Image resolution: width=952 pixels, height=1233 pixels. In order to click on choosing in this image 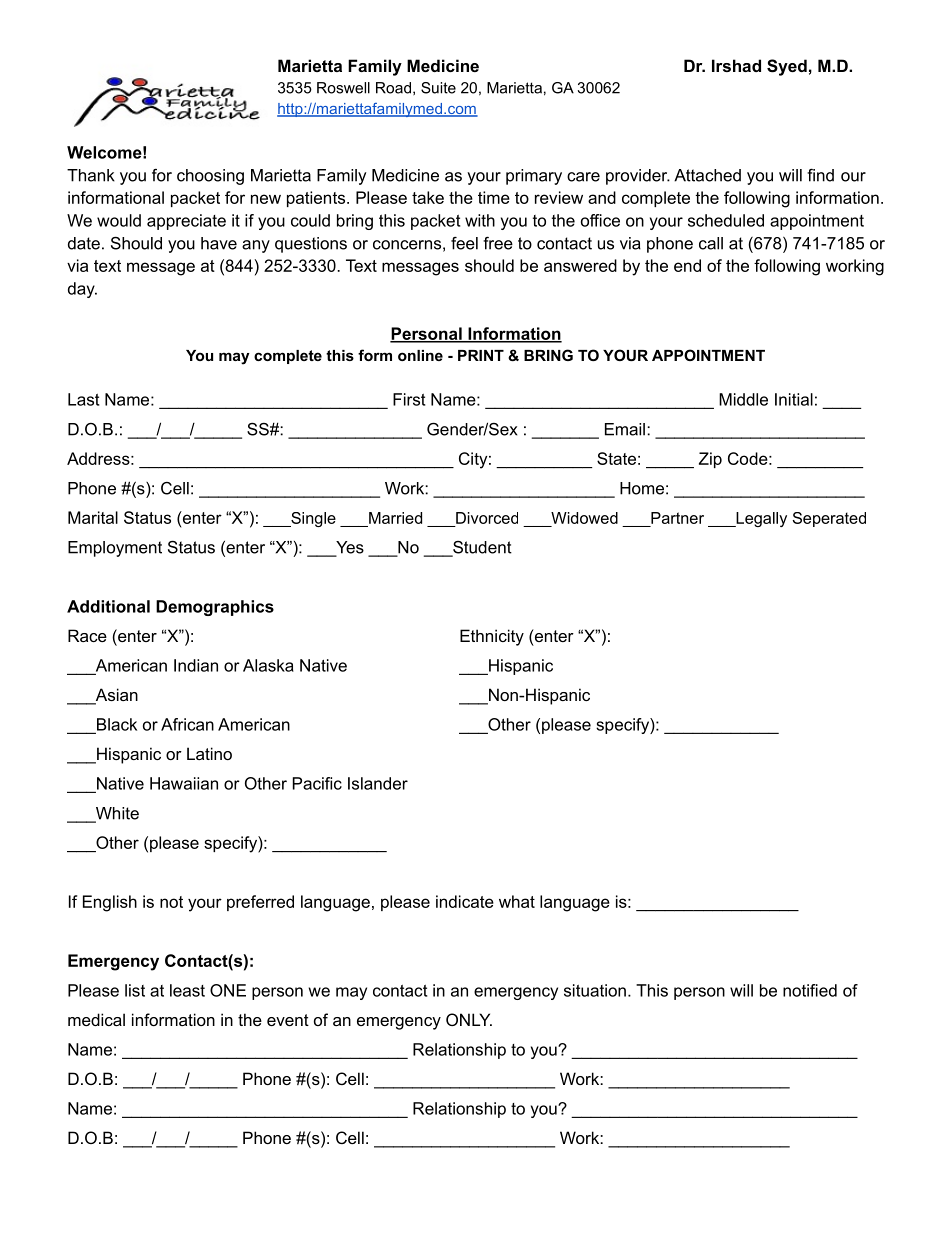, I will do `click(210, 177)`.
